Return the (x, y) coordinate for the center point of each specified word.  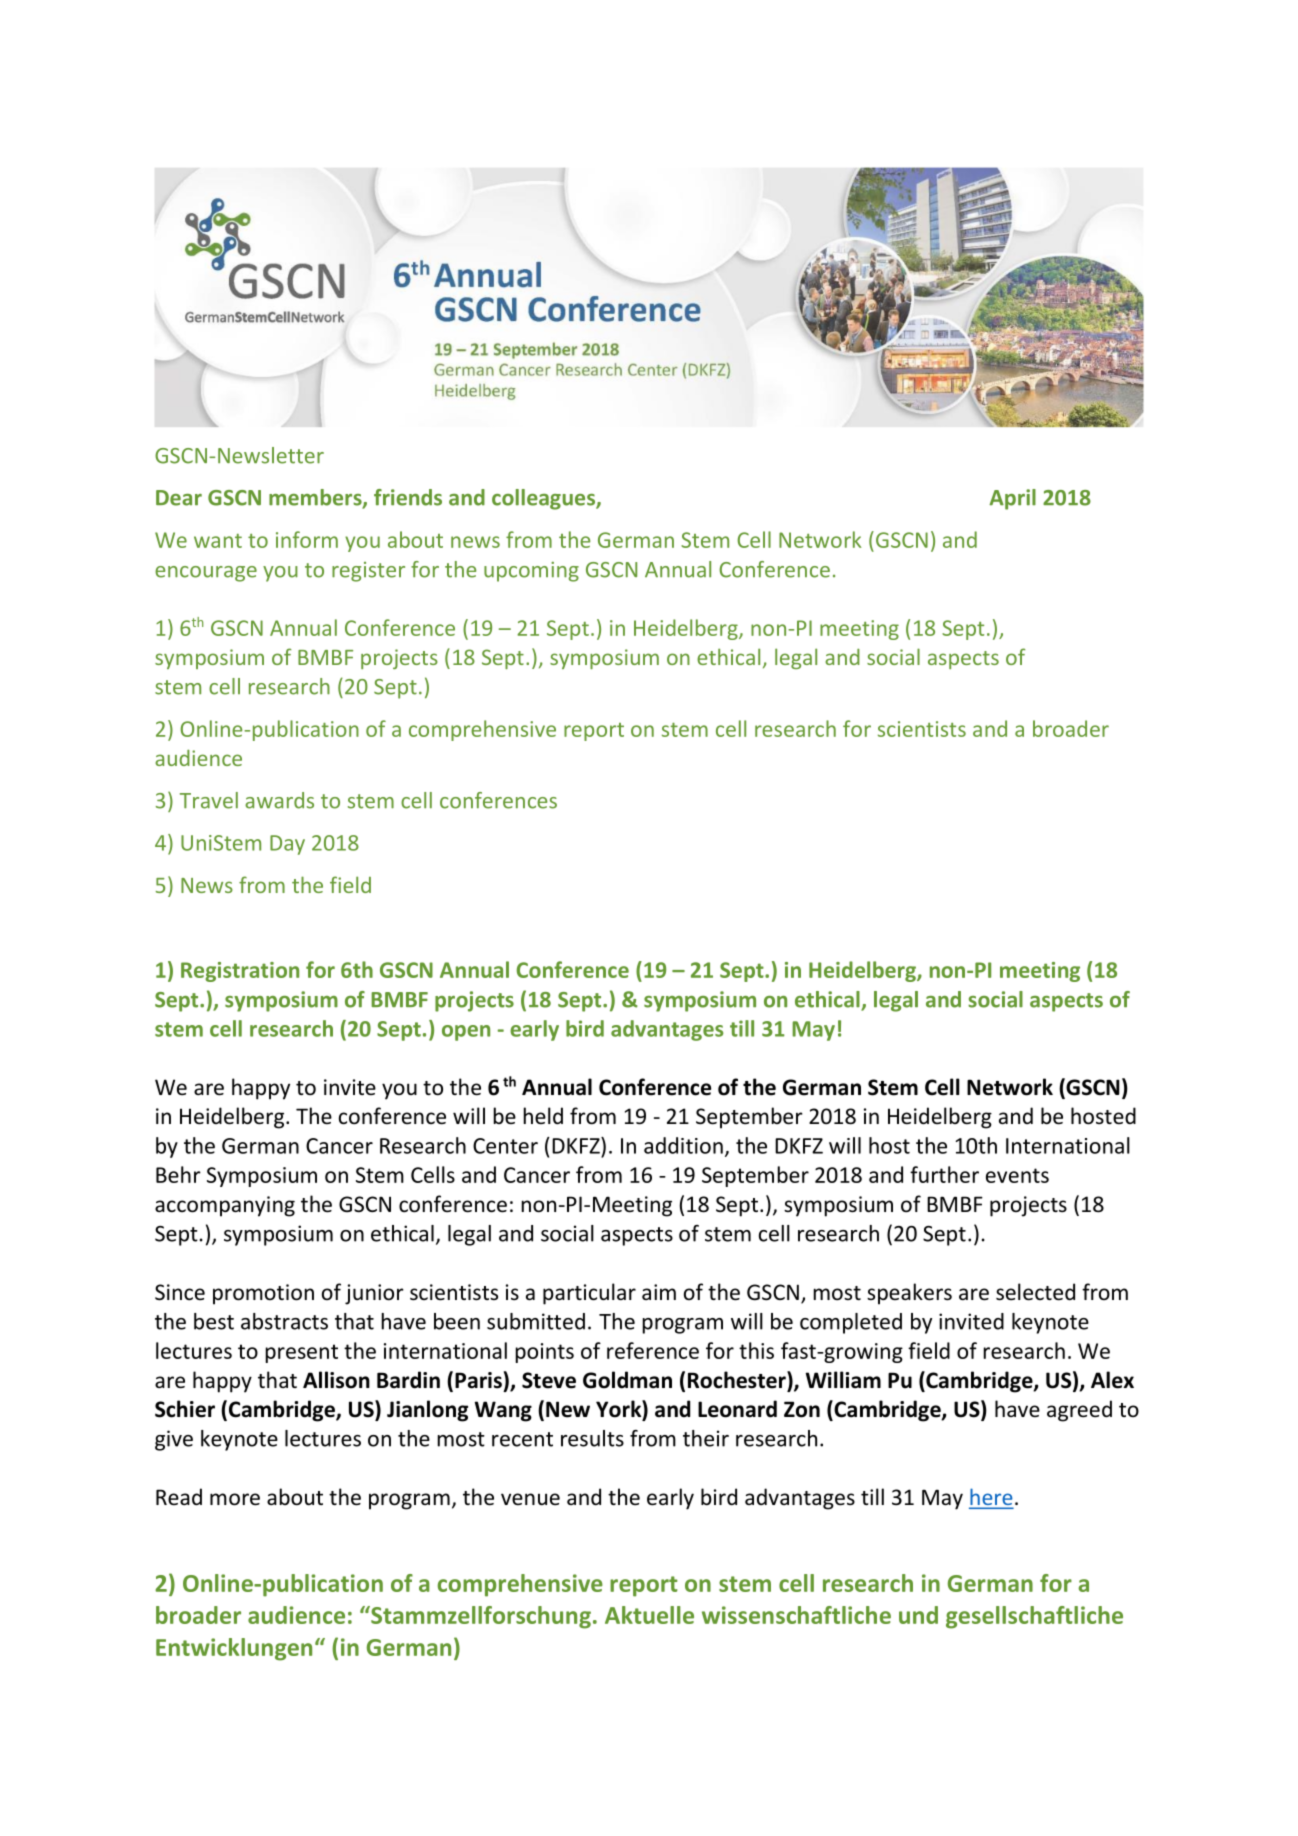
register (368, 572)
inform (307, 539)
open (466, 1033)
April (1012, 499)
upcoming (531, 572)
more (235, 1499)
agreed (1079, 1411)
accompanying (225, 1206)
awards (279, 800)
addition (683, 1145)
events (1017, 1175)
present (301, 1353)
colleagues (544, 499)
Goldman (627, 1380)
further (944, 1174)
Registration (240, 972)
